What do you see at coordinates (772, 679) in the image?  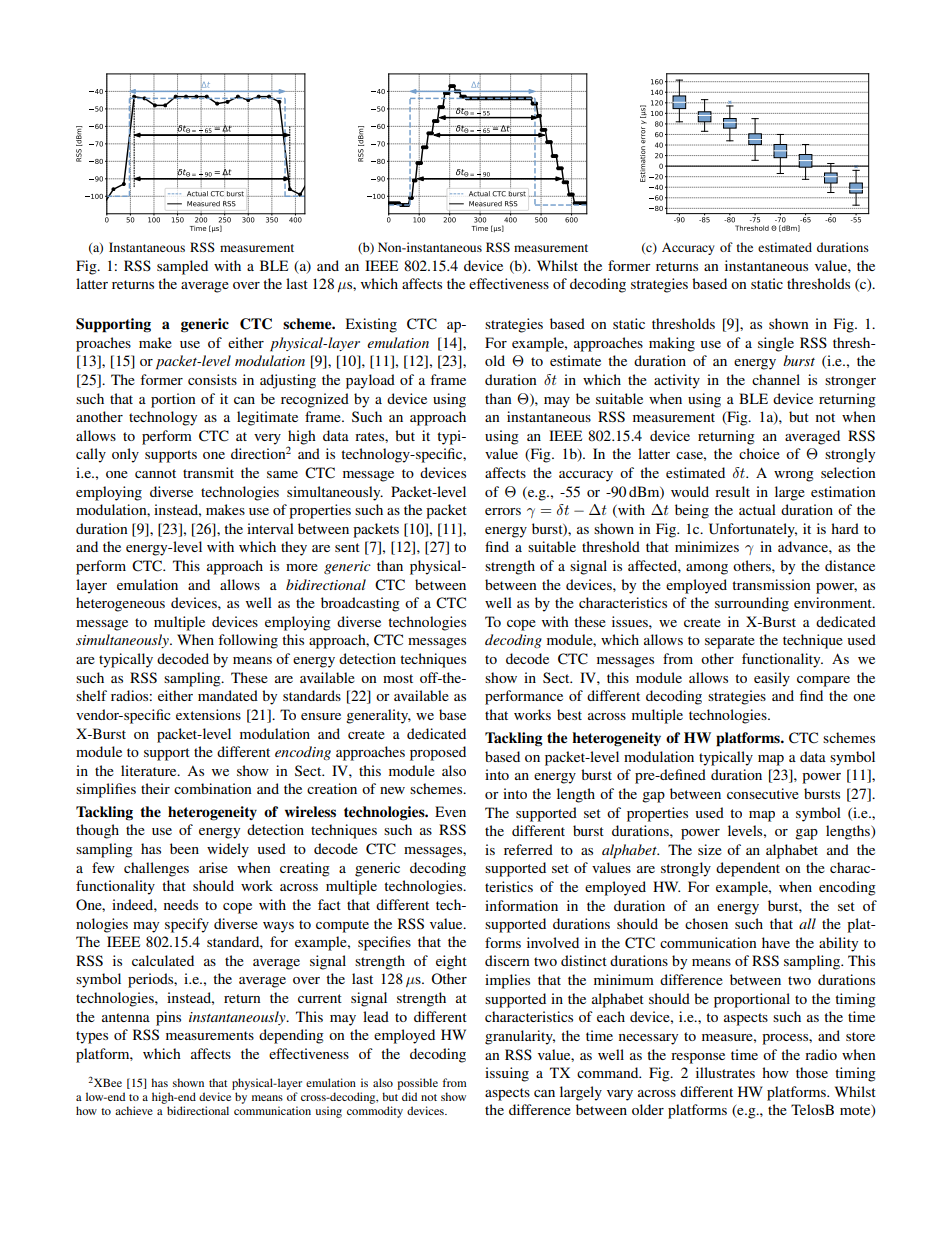 I see `easily` at bounding box center [772, 679].
